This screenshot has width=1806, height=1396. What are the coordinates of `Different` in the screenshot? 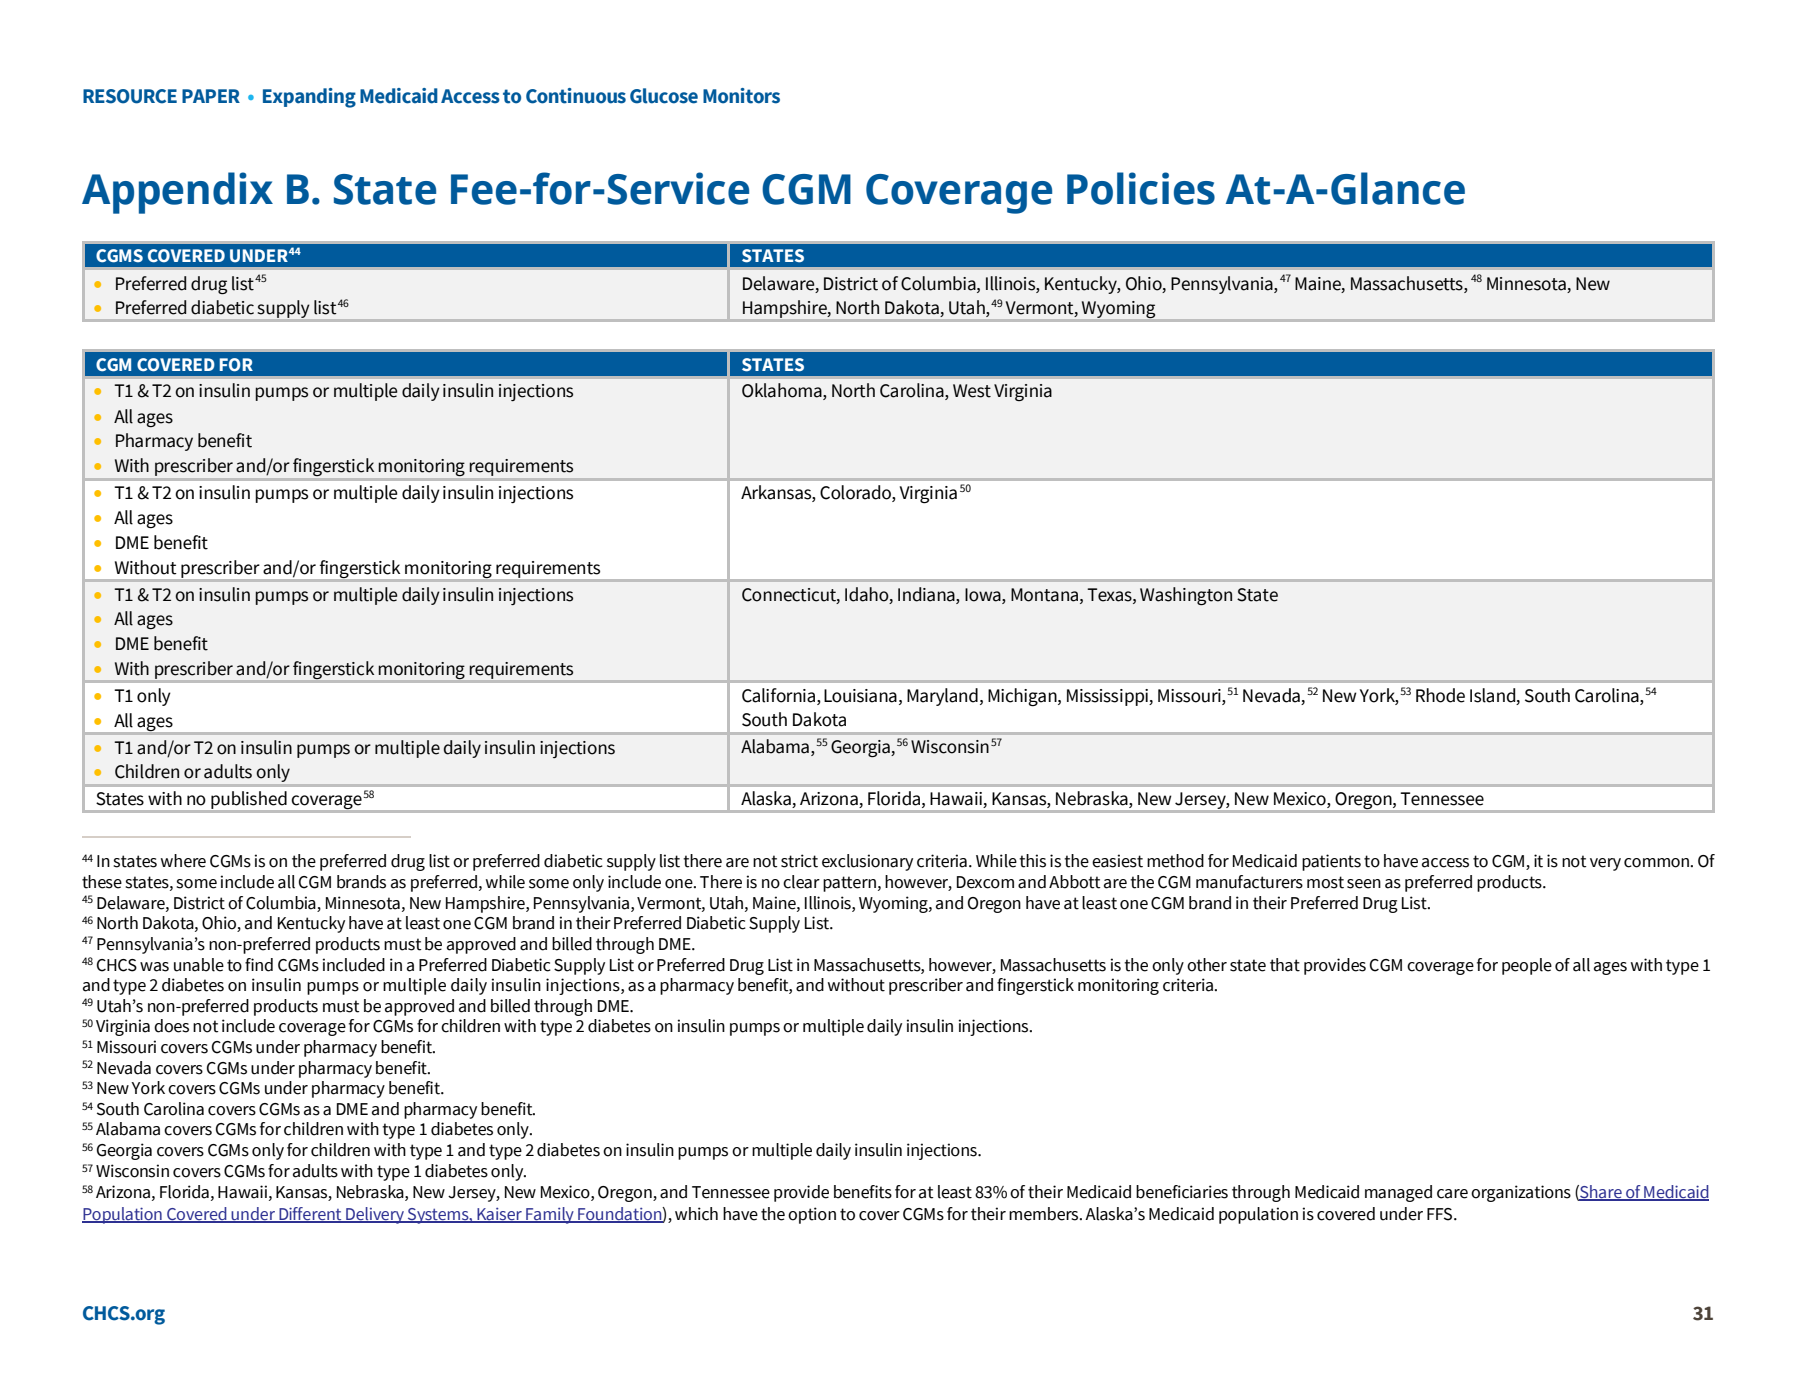 It's located at (310, 1215).
